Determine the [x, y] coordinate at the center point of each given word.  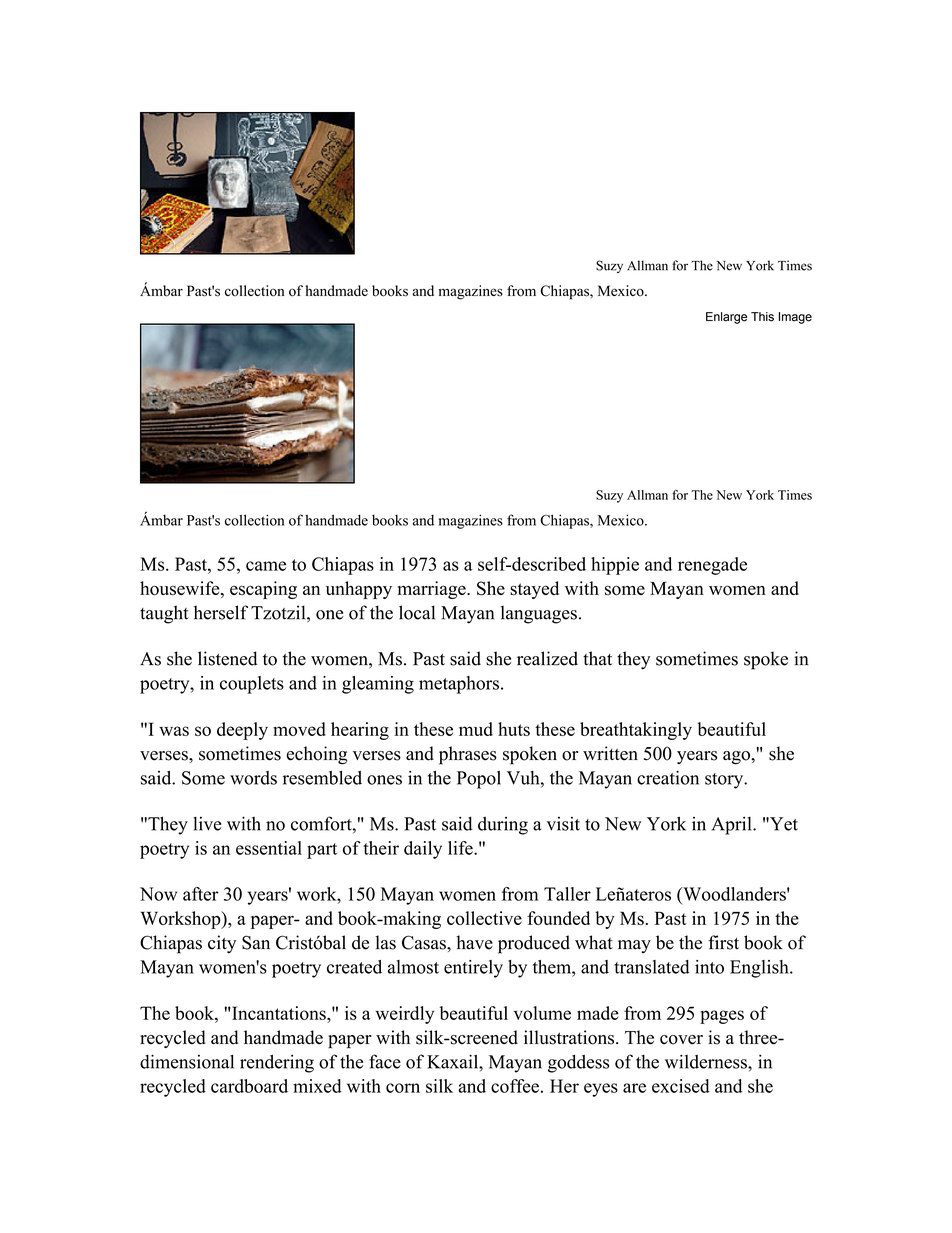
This [762, 317]
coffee [515, 1086]
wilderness [707, 1061]
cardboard [249, 1086]
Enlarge [726, 318]
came [266, 566]
